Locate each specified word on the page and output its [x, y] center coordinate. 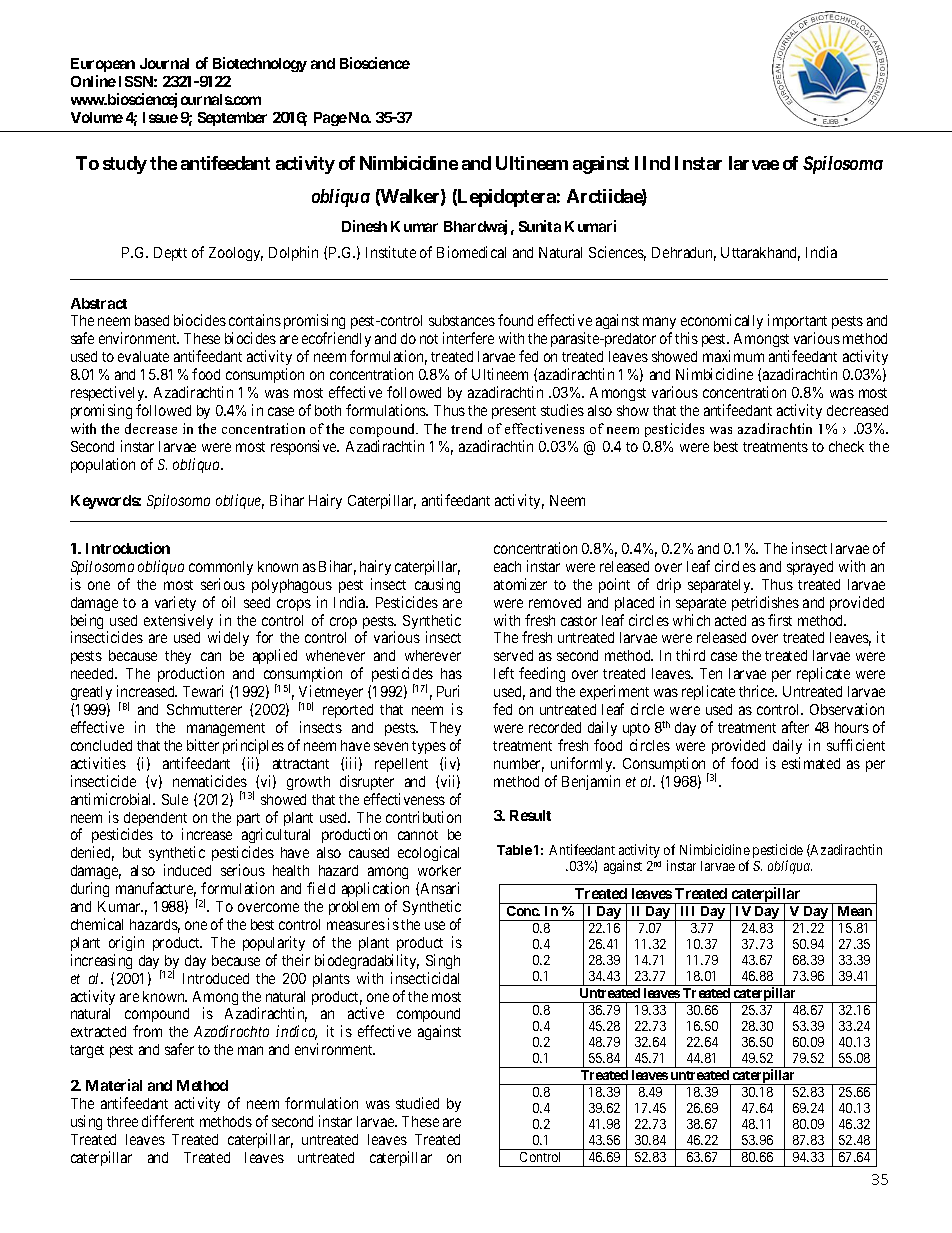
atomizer [520, 584]
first [780, 620]
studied [417, 1103]
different [168, 1121]
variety [175, 603]
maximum [733, 356]
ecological [428, 853]
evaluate [143, 356]
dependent [155, 820]
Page [330, 119]
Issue [160, 117]
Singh [443, 961]
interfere [468, 338]
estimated [811, 763]
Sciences [617, 253]
